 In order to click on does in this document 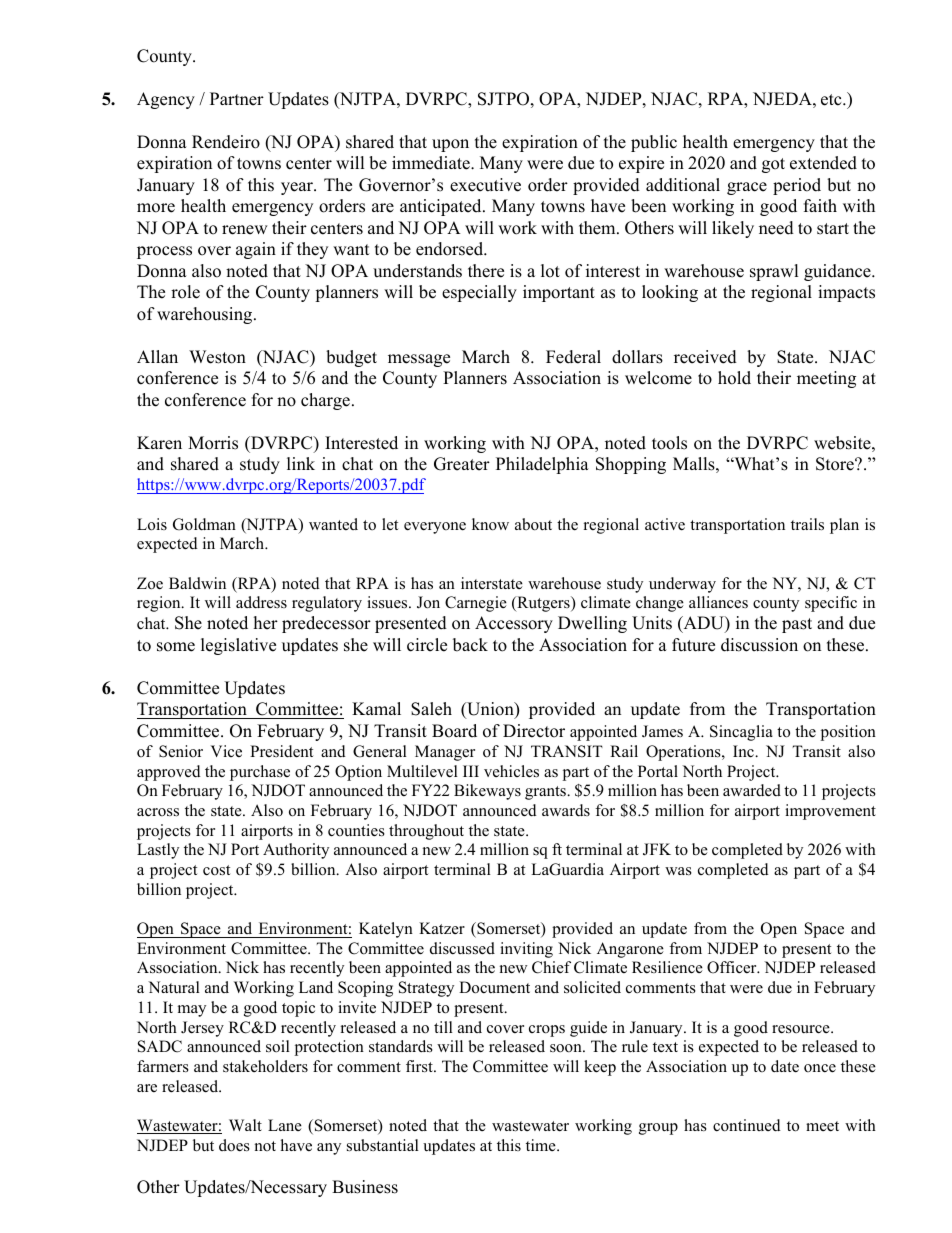, I will do `click(234, 1145)`.
